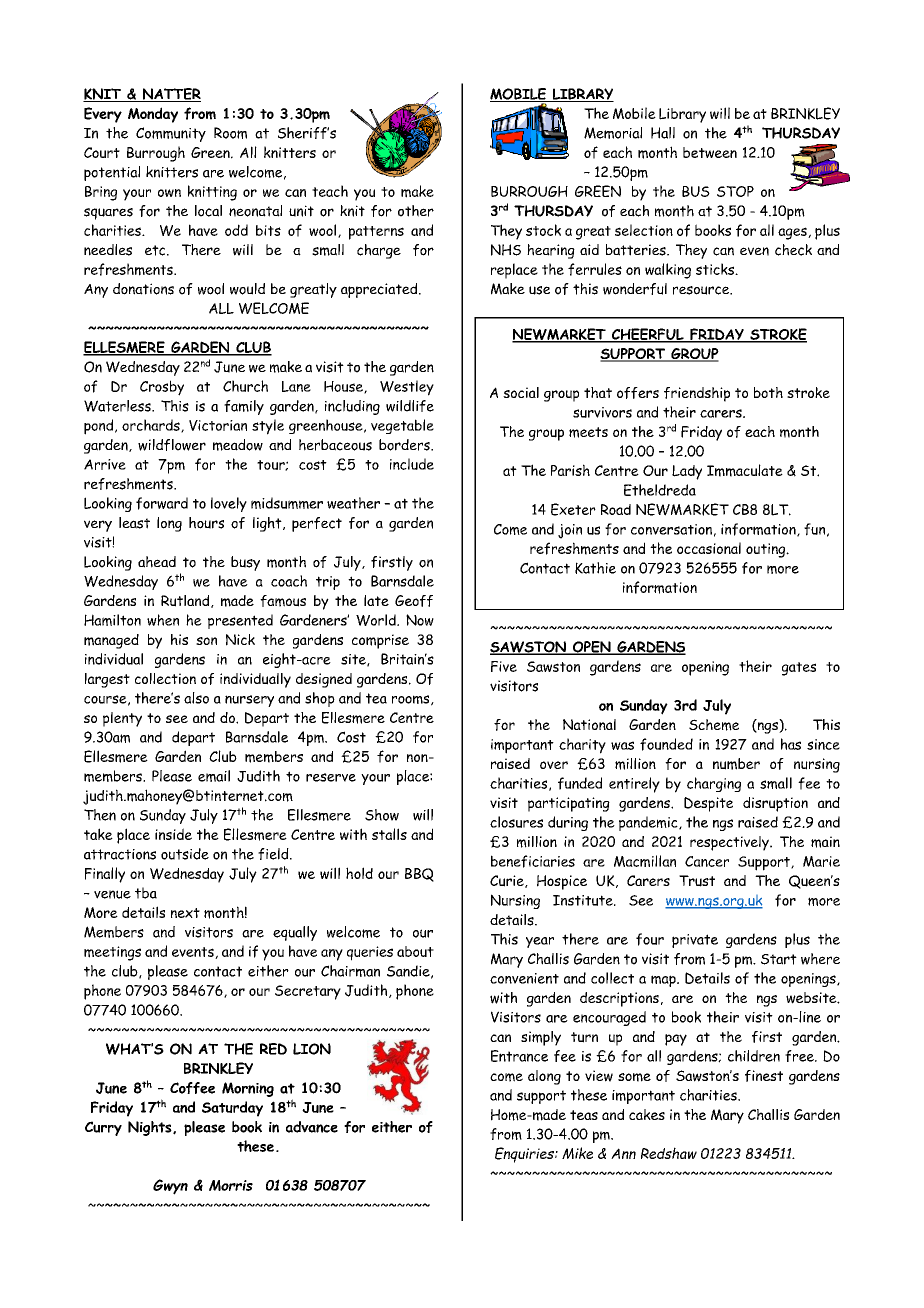 Image resolution: width=924 pixels, height=1308 pixels. I want to click on between, so click(710, 152).
